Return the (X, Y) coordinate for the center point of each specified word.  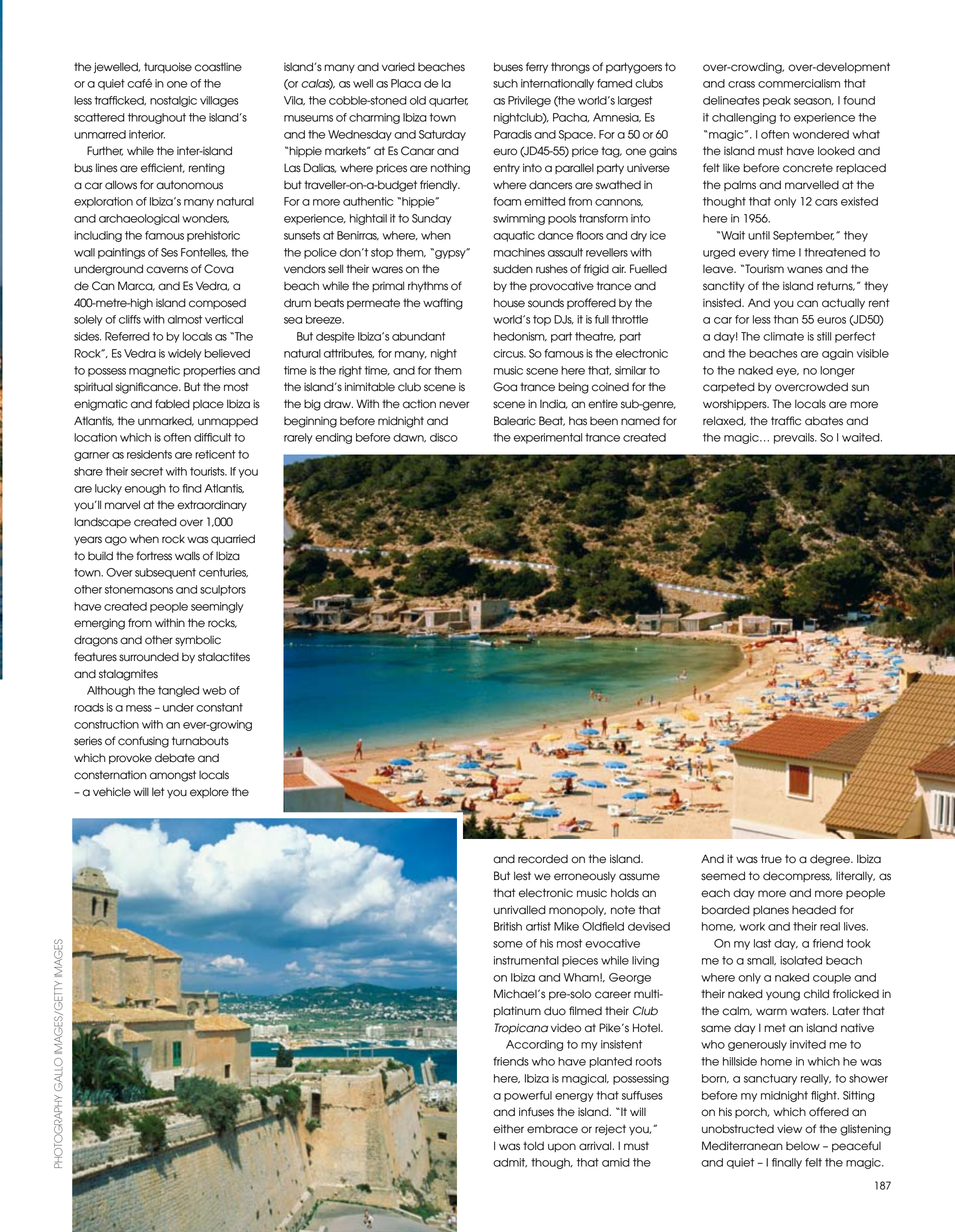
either (508, 1129)
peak (777, 101)
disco (444, 437)
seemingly (217, 607)
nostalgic (173, 101)
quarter (448, 101)
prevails (795, 438)
